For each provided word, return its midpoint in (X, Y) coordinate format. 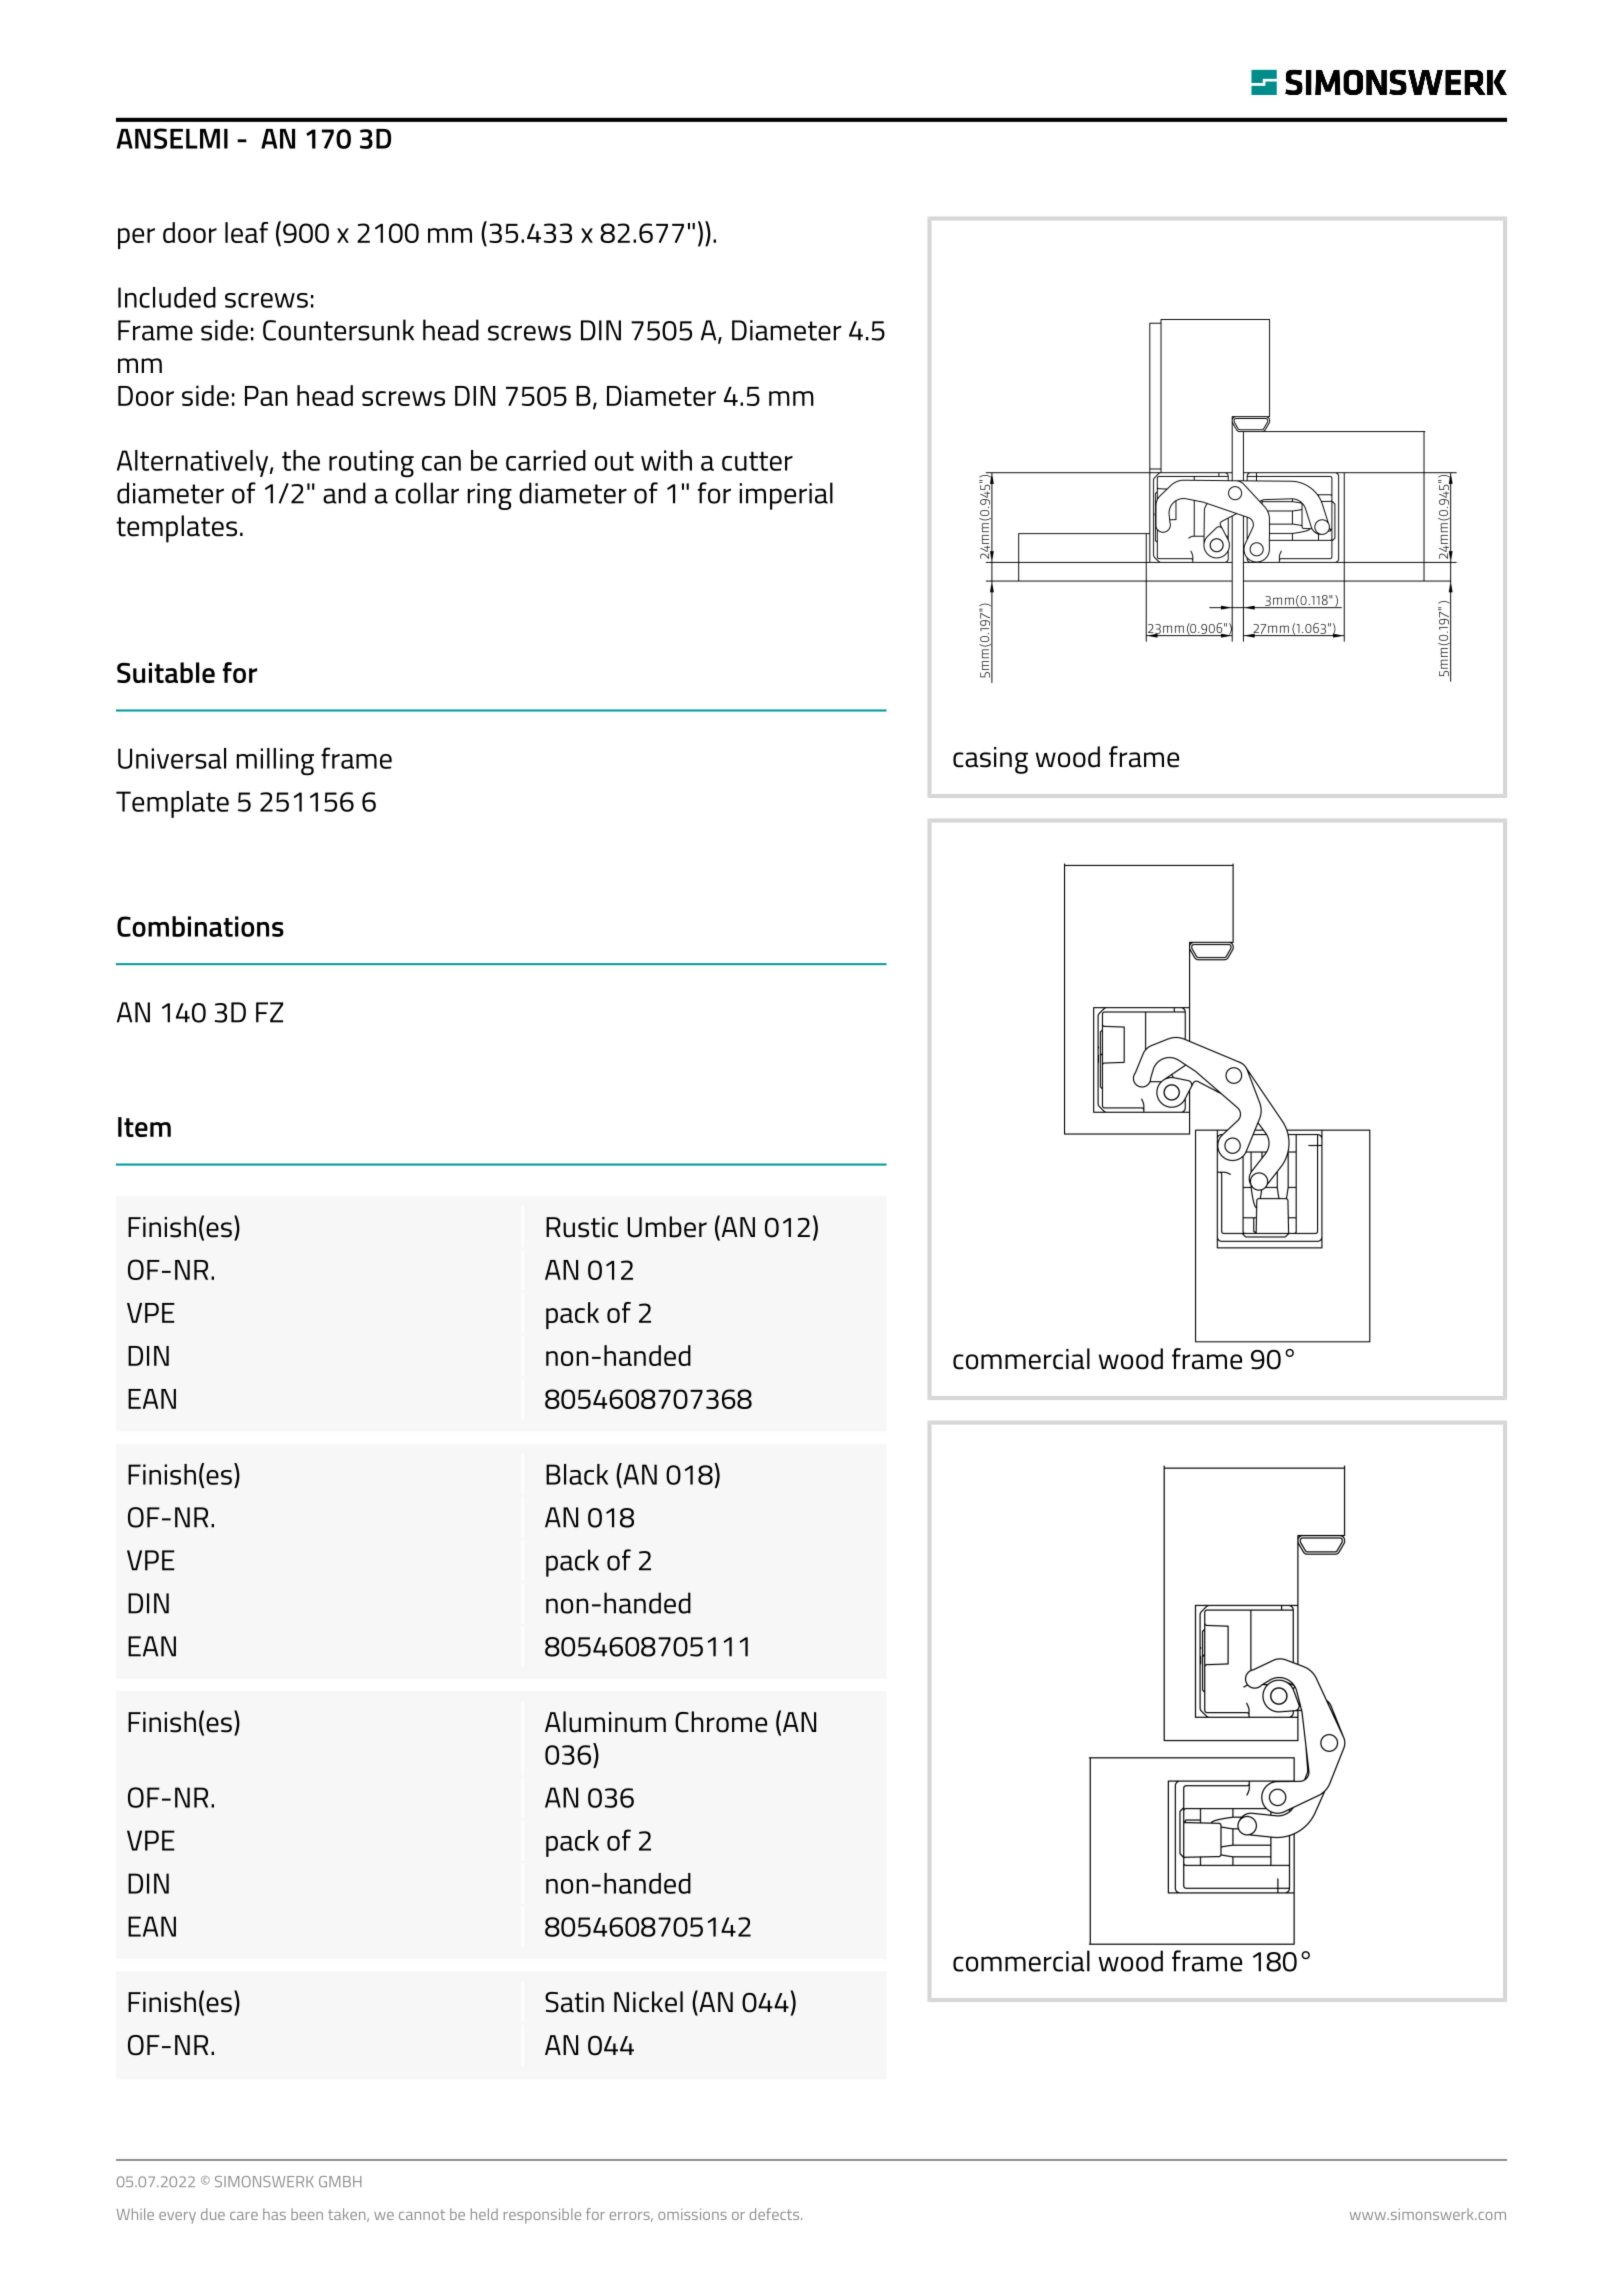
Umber (667, 1227)
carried (546, 460)
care (244, 2216)
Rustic (582, 1227)
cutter (757, 461)
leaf (246, 232)
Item (144, 1127)
